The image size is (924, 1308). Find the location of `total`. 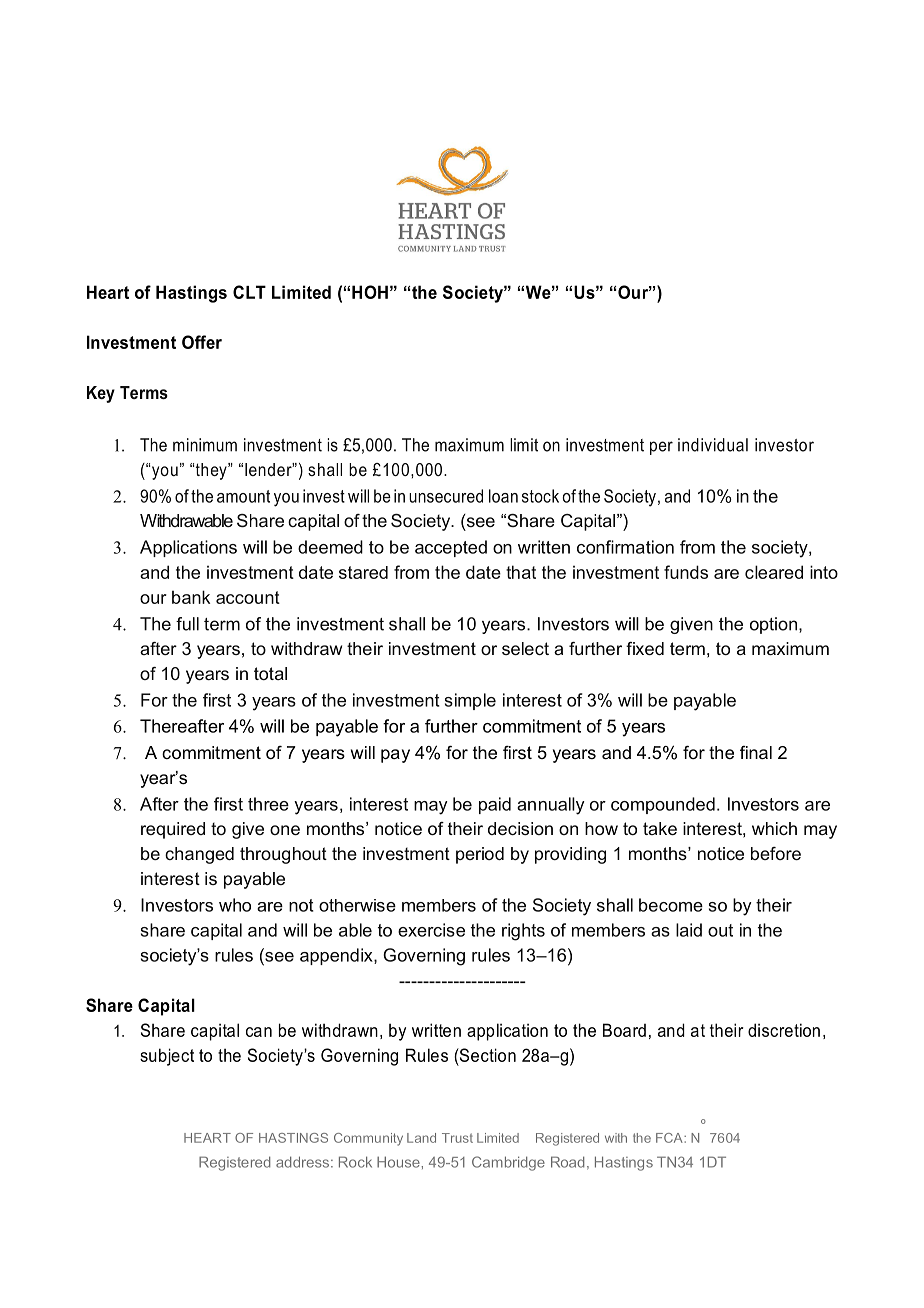

total is located at coordinates (270, 673).
